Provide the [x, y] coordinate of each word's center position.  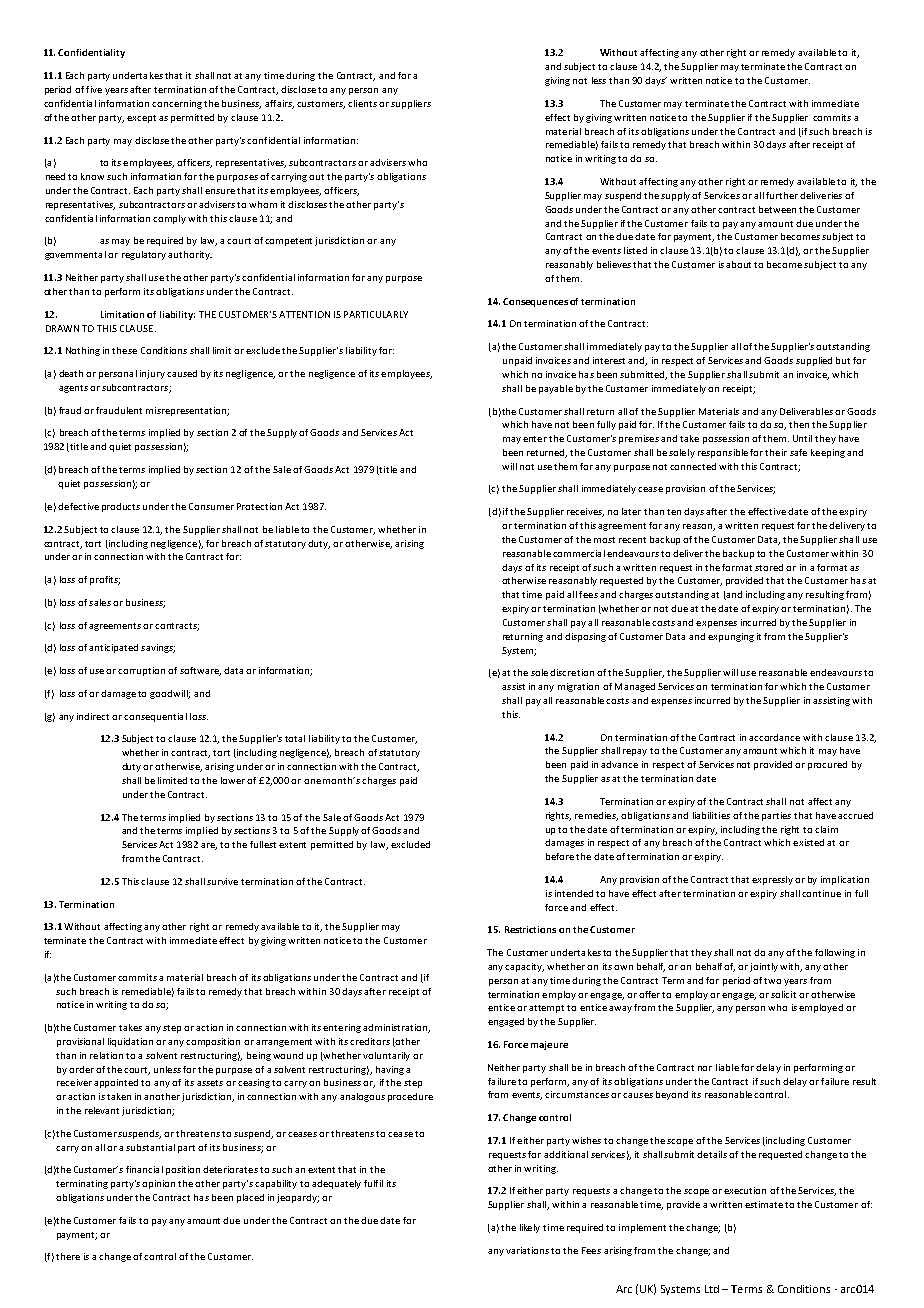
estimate [764, 1204]
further [782, 195]
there [68, 1256]
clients [362, 103]
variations [527, 1250]
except [141, 119]
